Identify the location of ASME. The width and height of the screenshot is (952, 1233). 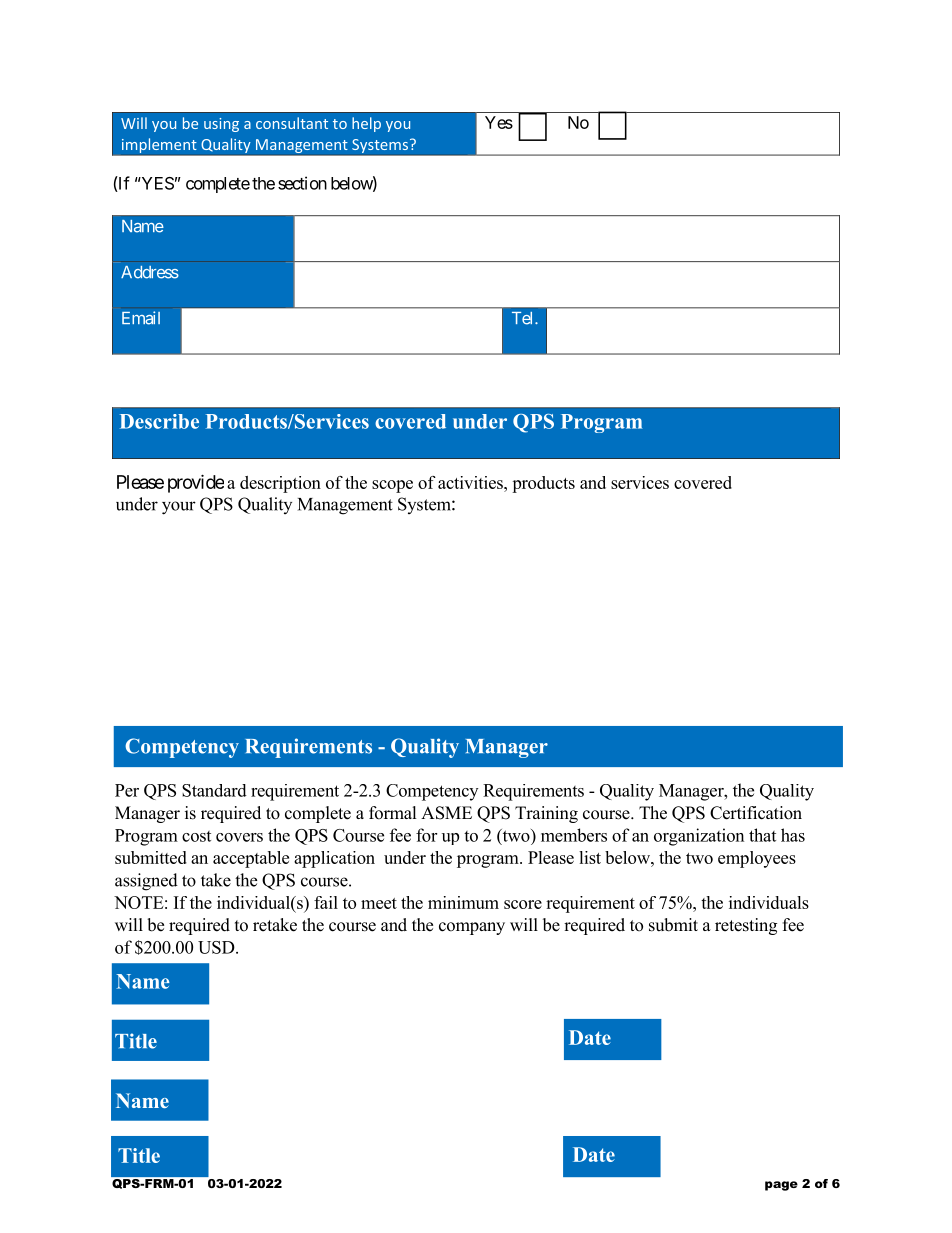
(446, 813).
